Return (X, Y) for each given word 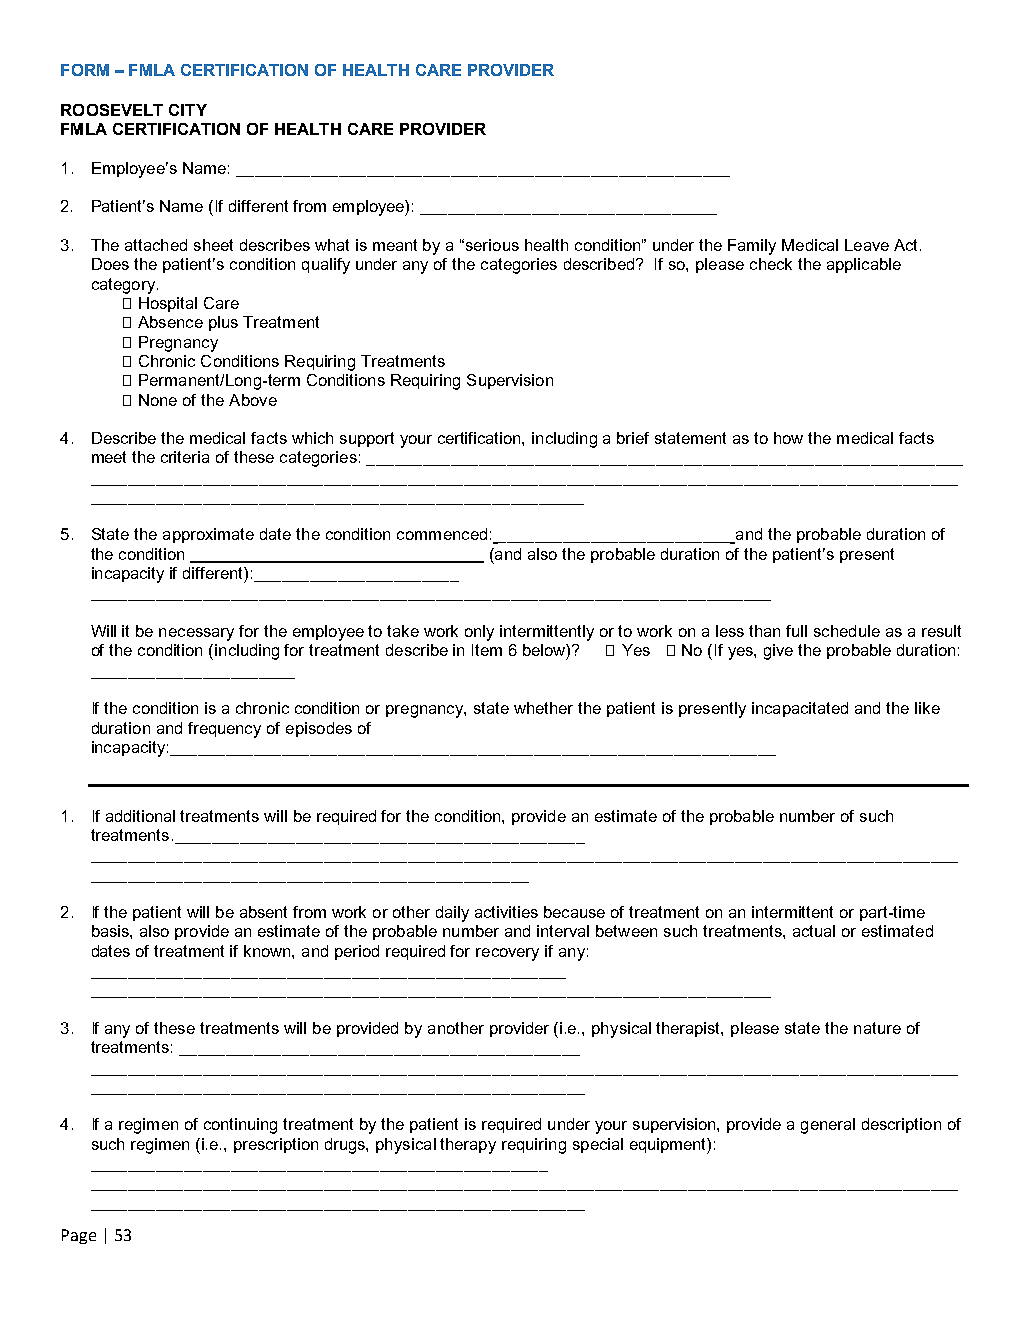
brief (633, 438)
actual (814, 931)
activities (506, 912)
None (158, 400)
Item (487, 650)
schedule (847, 631)
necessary (196, 634)
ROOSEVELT (112, 110)
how (788, 438)
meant (395, 245)
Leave (867, 245)
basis (111, 931)
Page (79, 1236)
